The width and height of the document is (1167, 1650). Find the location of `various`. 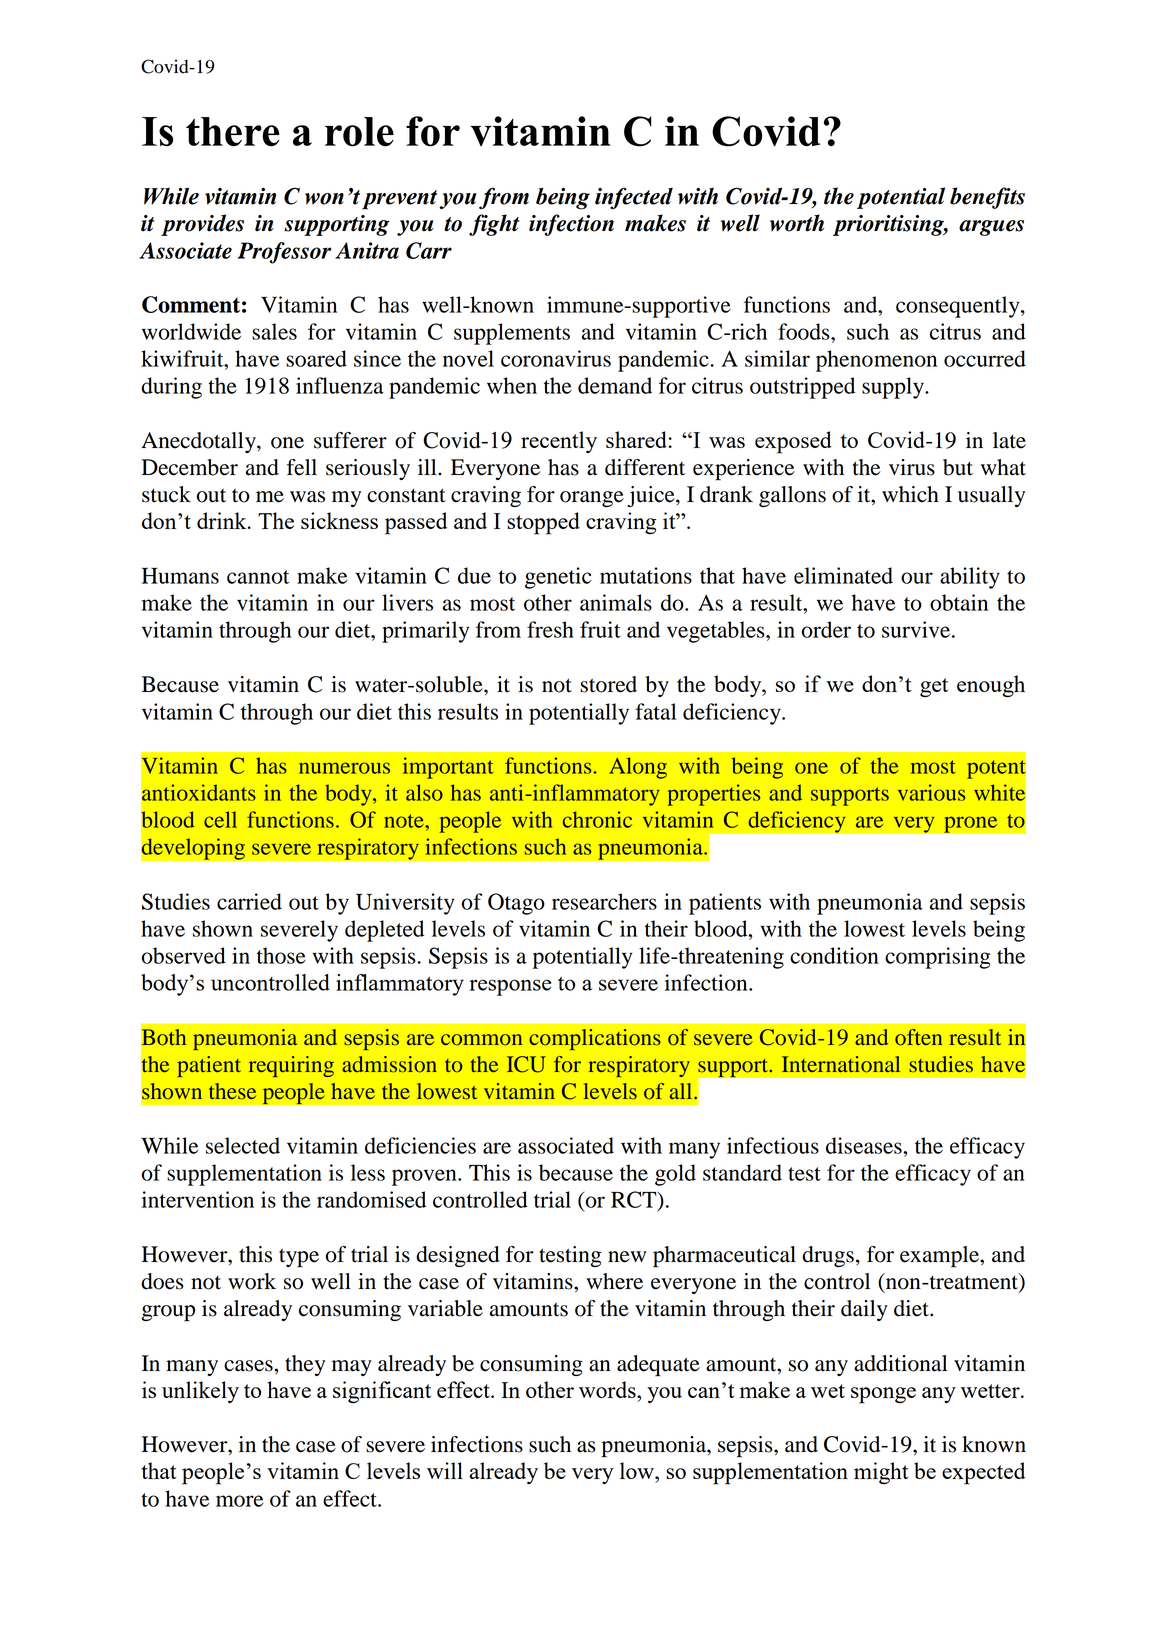

various is located at coordinates (932, 792).
